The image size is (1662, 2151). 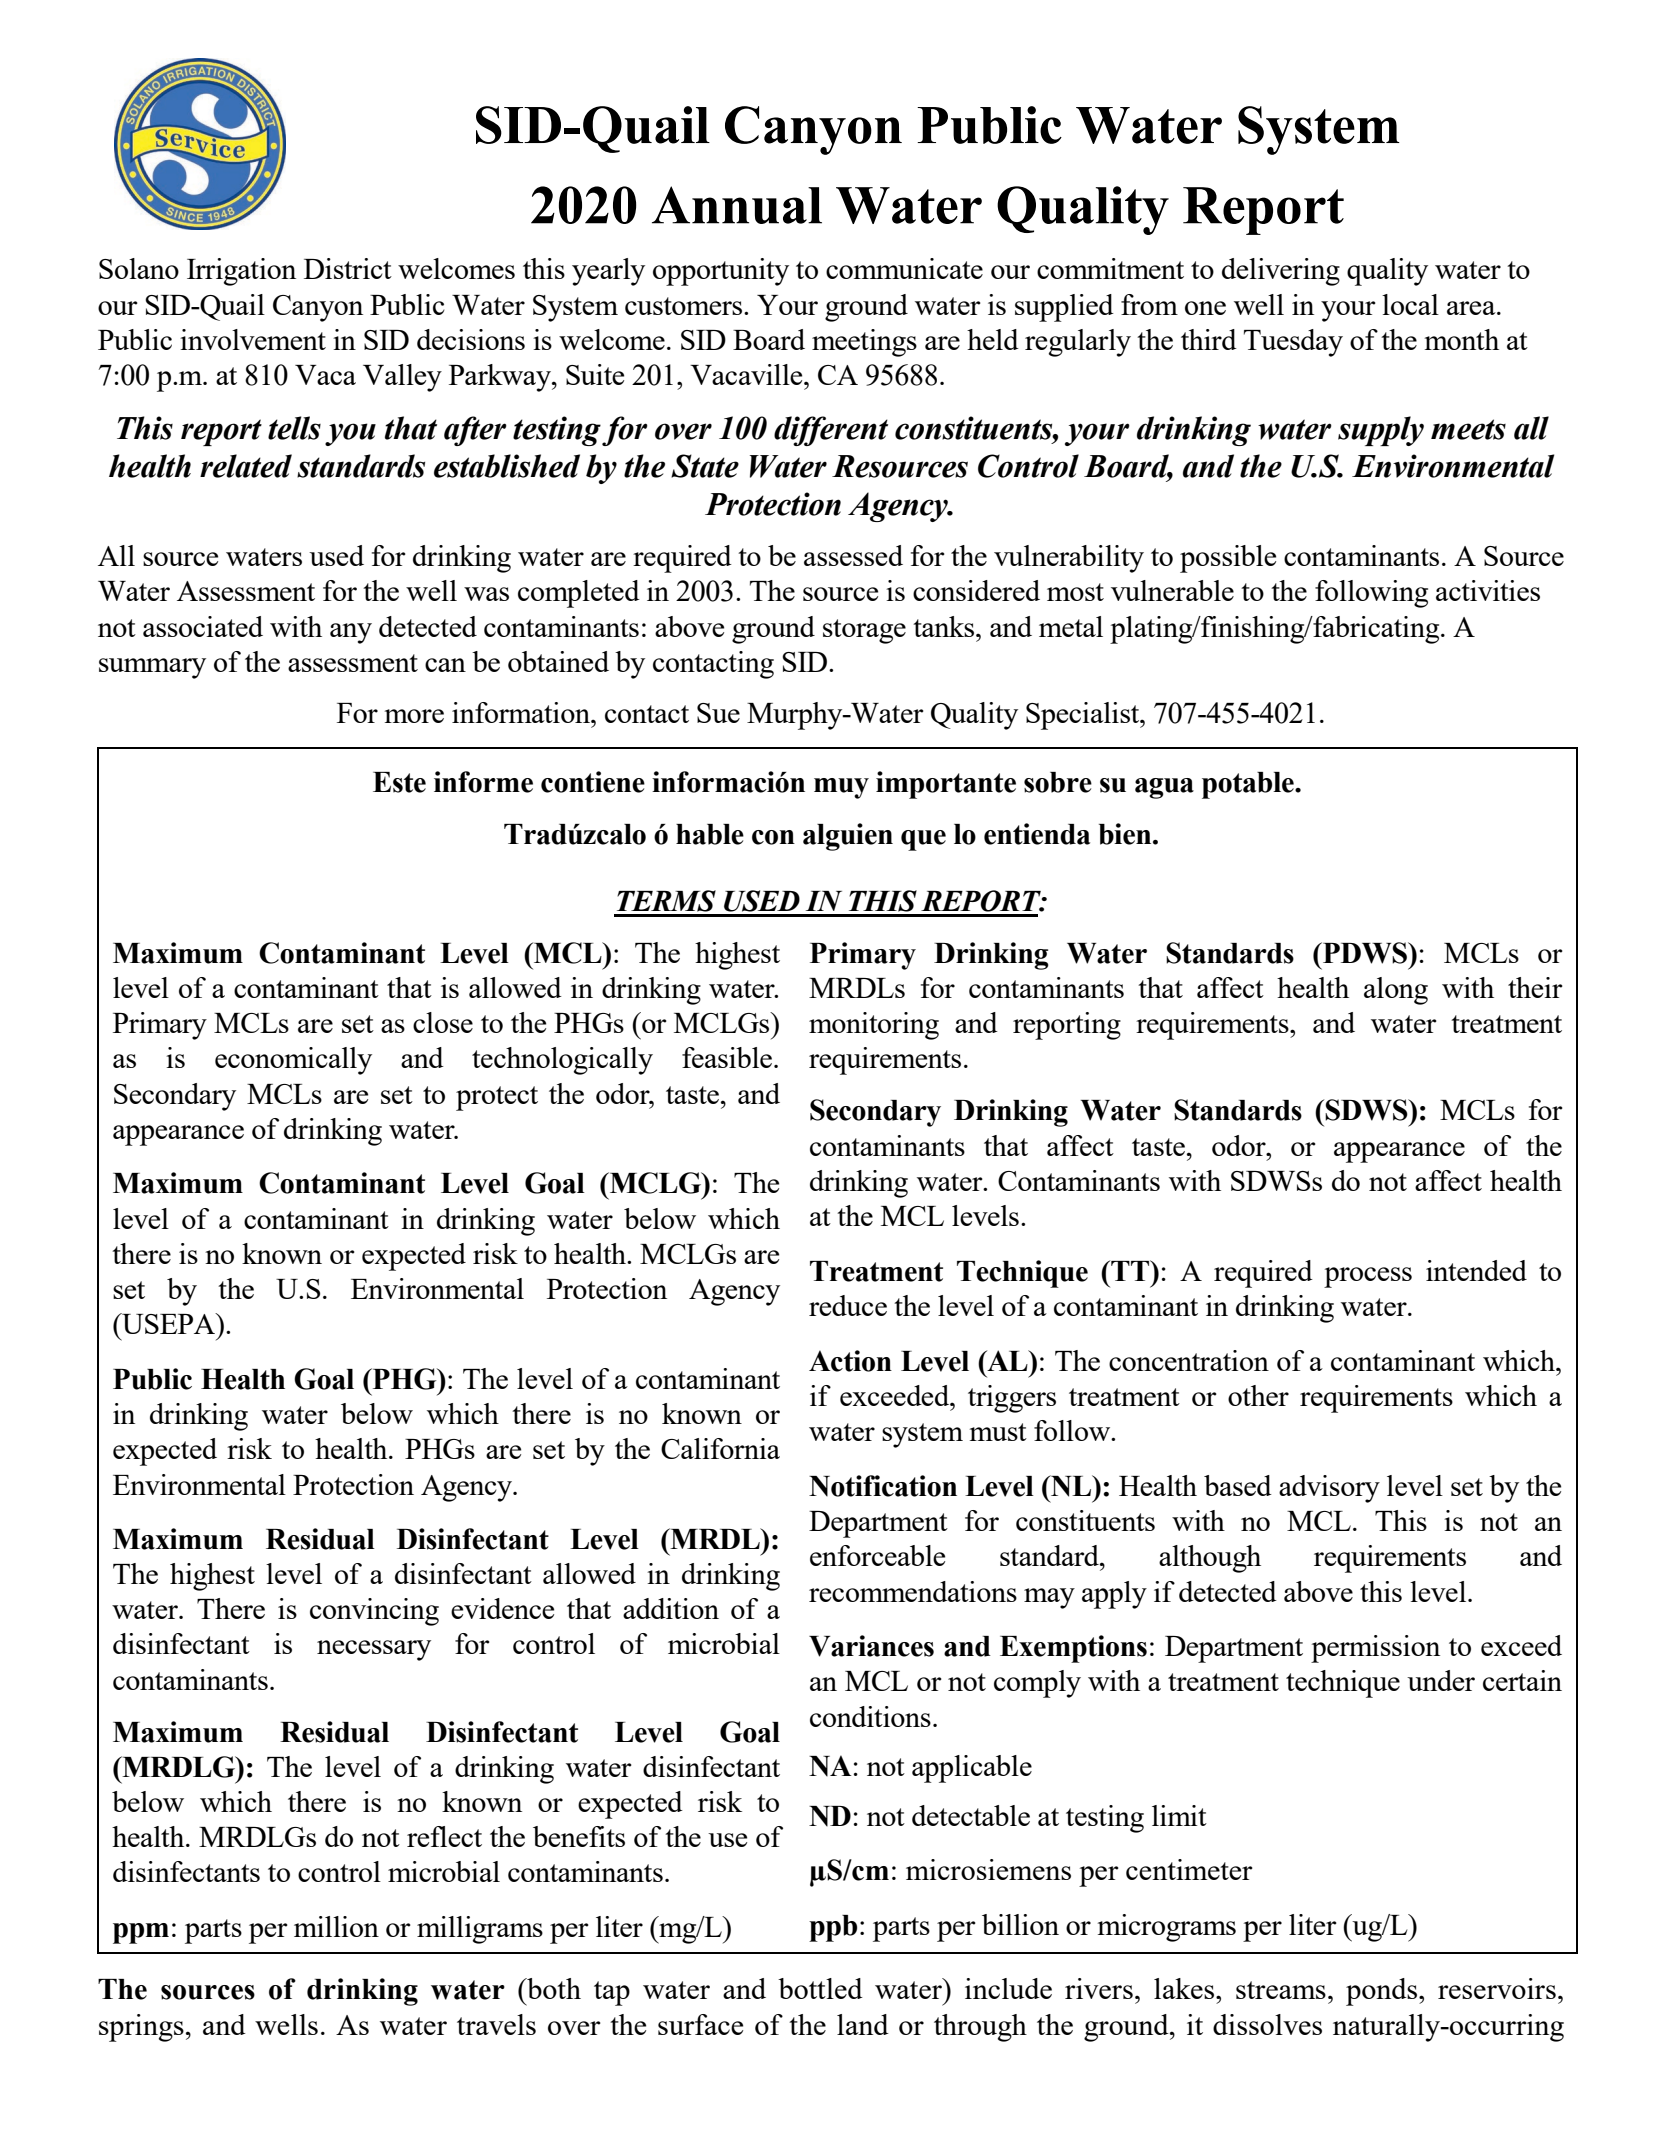 What do you see at coordinates (414, 716) in the screenshot?
I see `more` at bounding box center [414, 716].
